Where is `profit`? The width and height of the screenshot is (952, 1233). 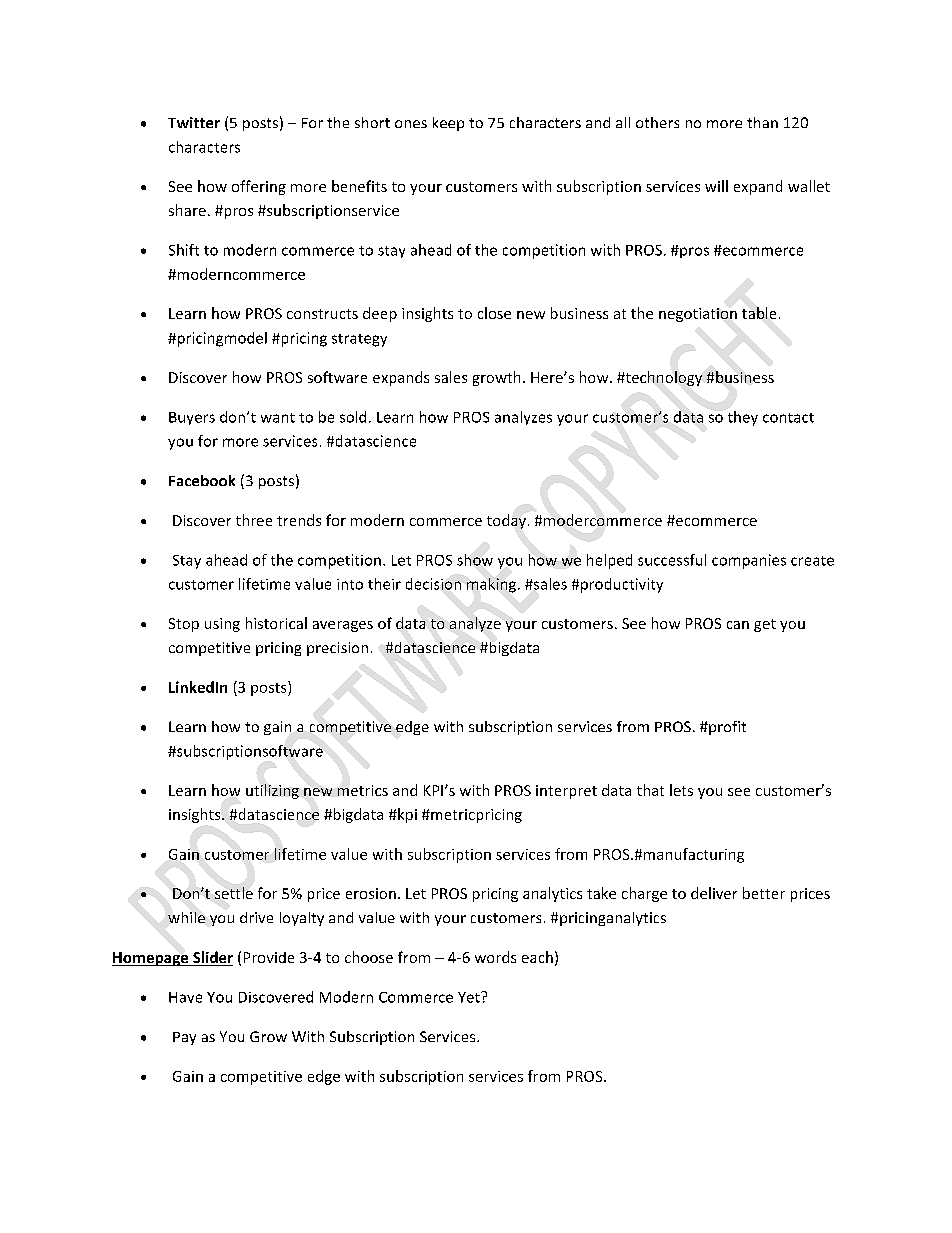 profit is located at coordinates (726, 728).
